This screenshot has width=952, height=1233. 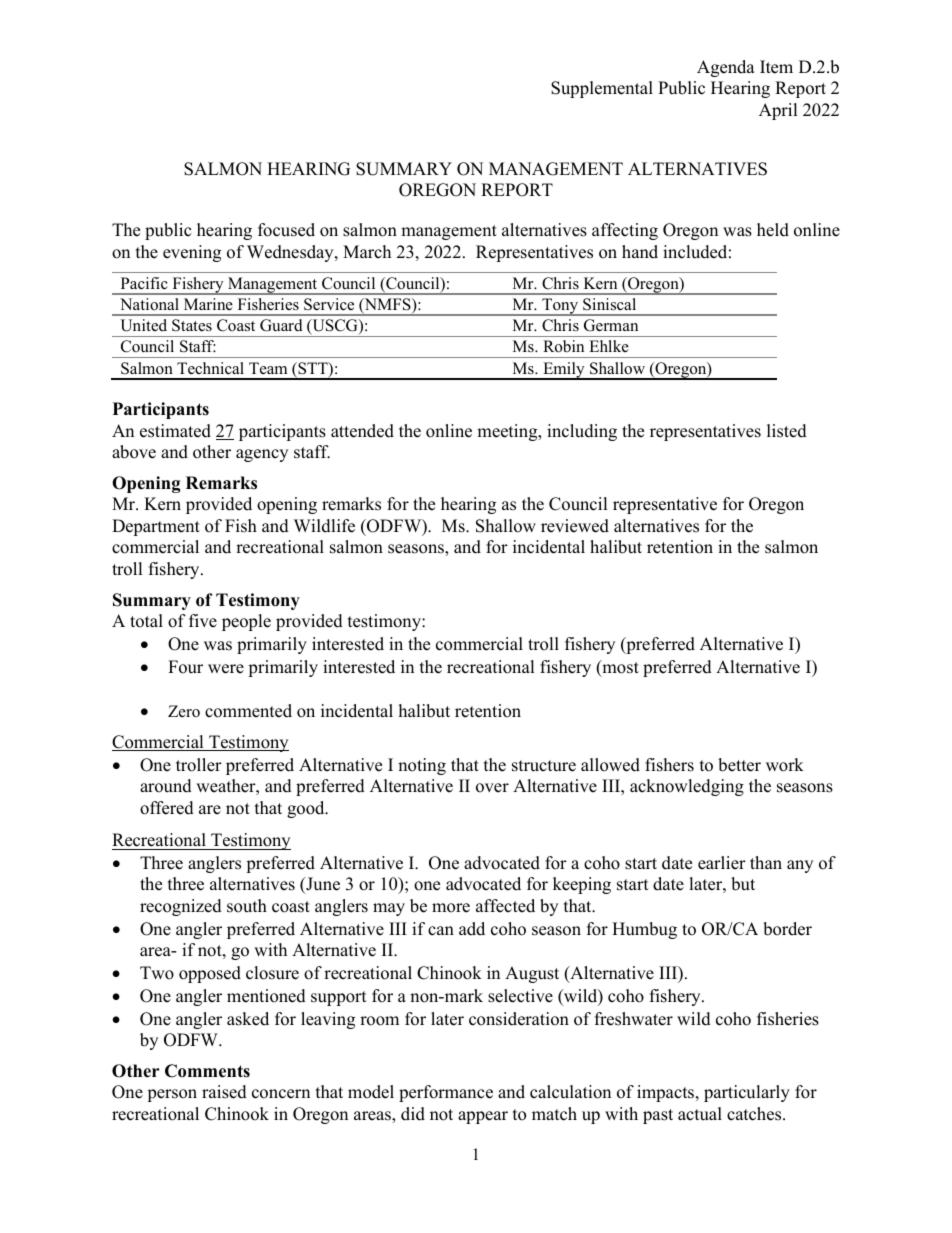 What do you see at coordinates (726, 68) in the screenshot?
I see `Agenda` at bounding box center [726, 68].
